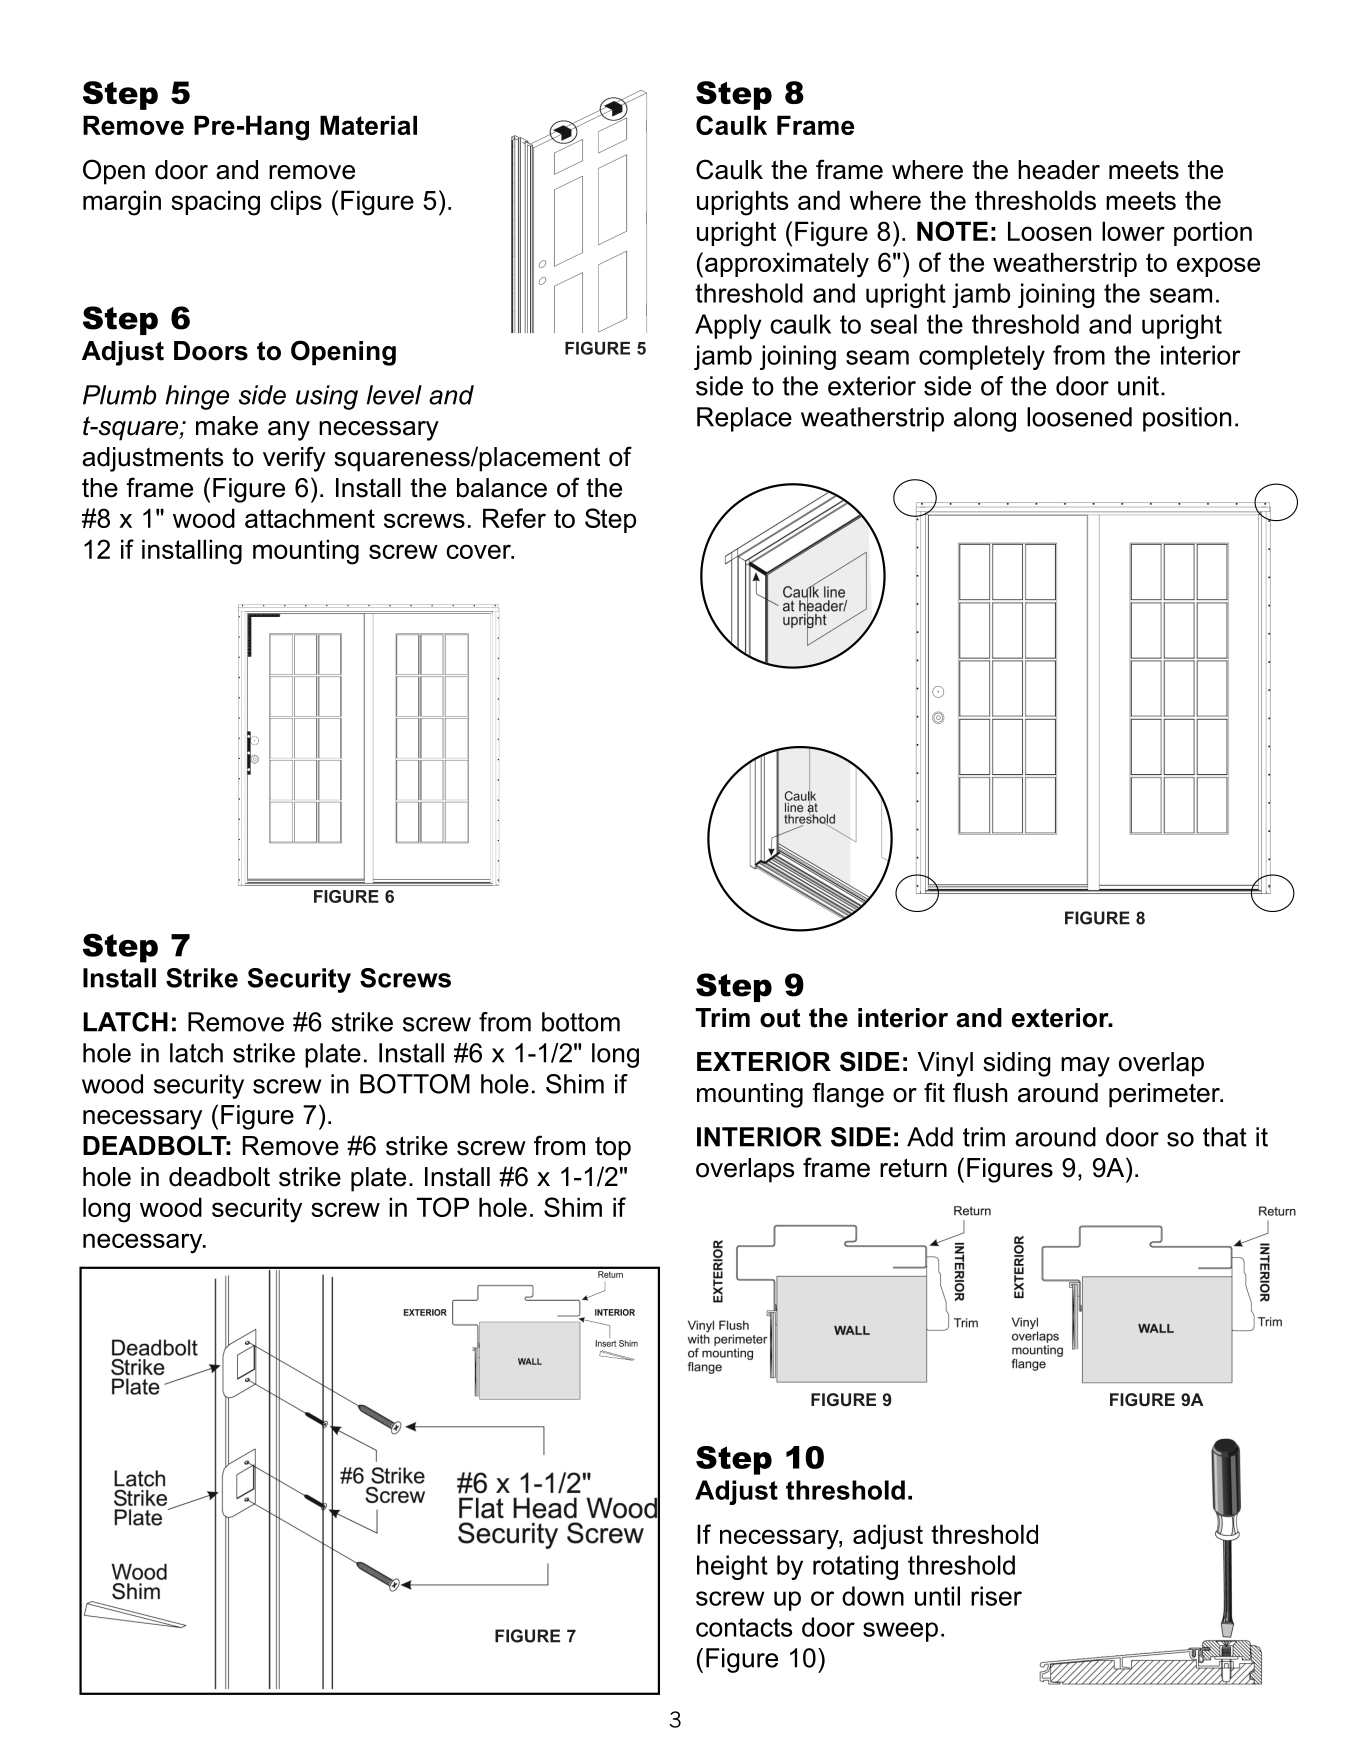 The image size is (1351, 1749). What do you see at coordinates (215, 203) in the screenshot?
I see `spacing` at bounding box center [215, 203].
